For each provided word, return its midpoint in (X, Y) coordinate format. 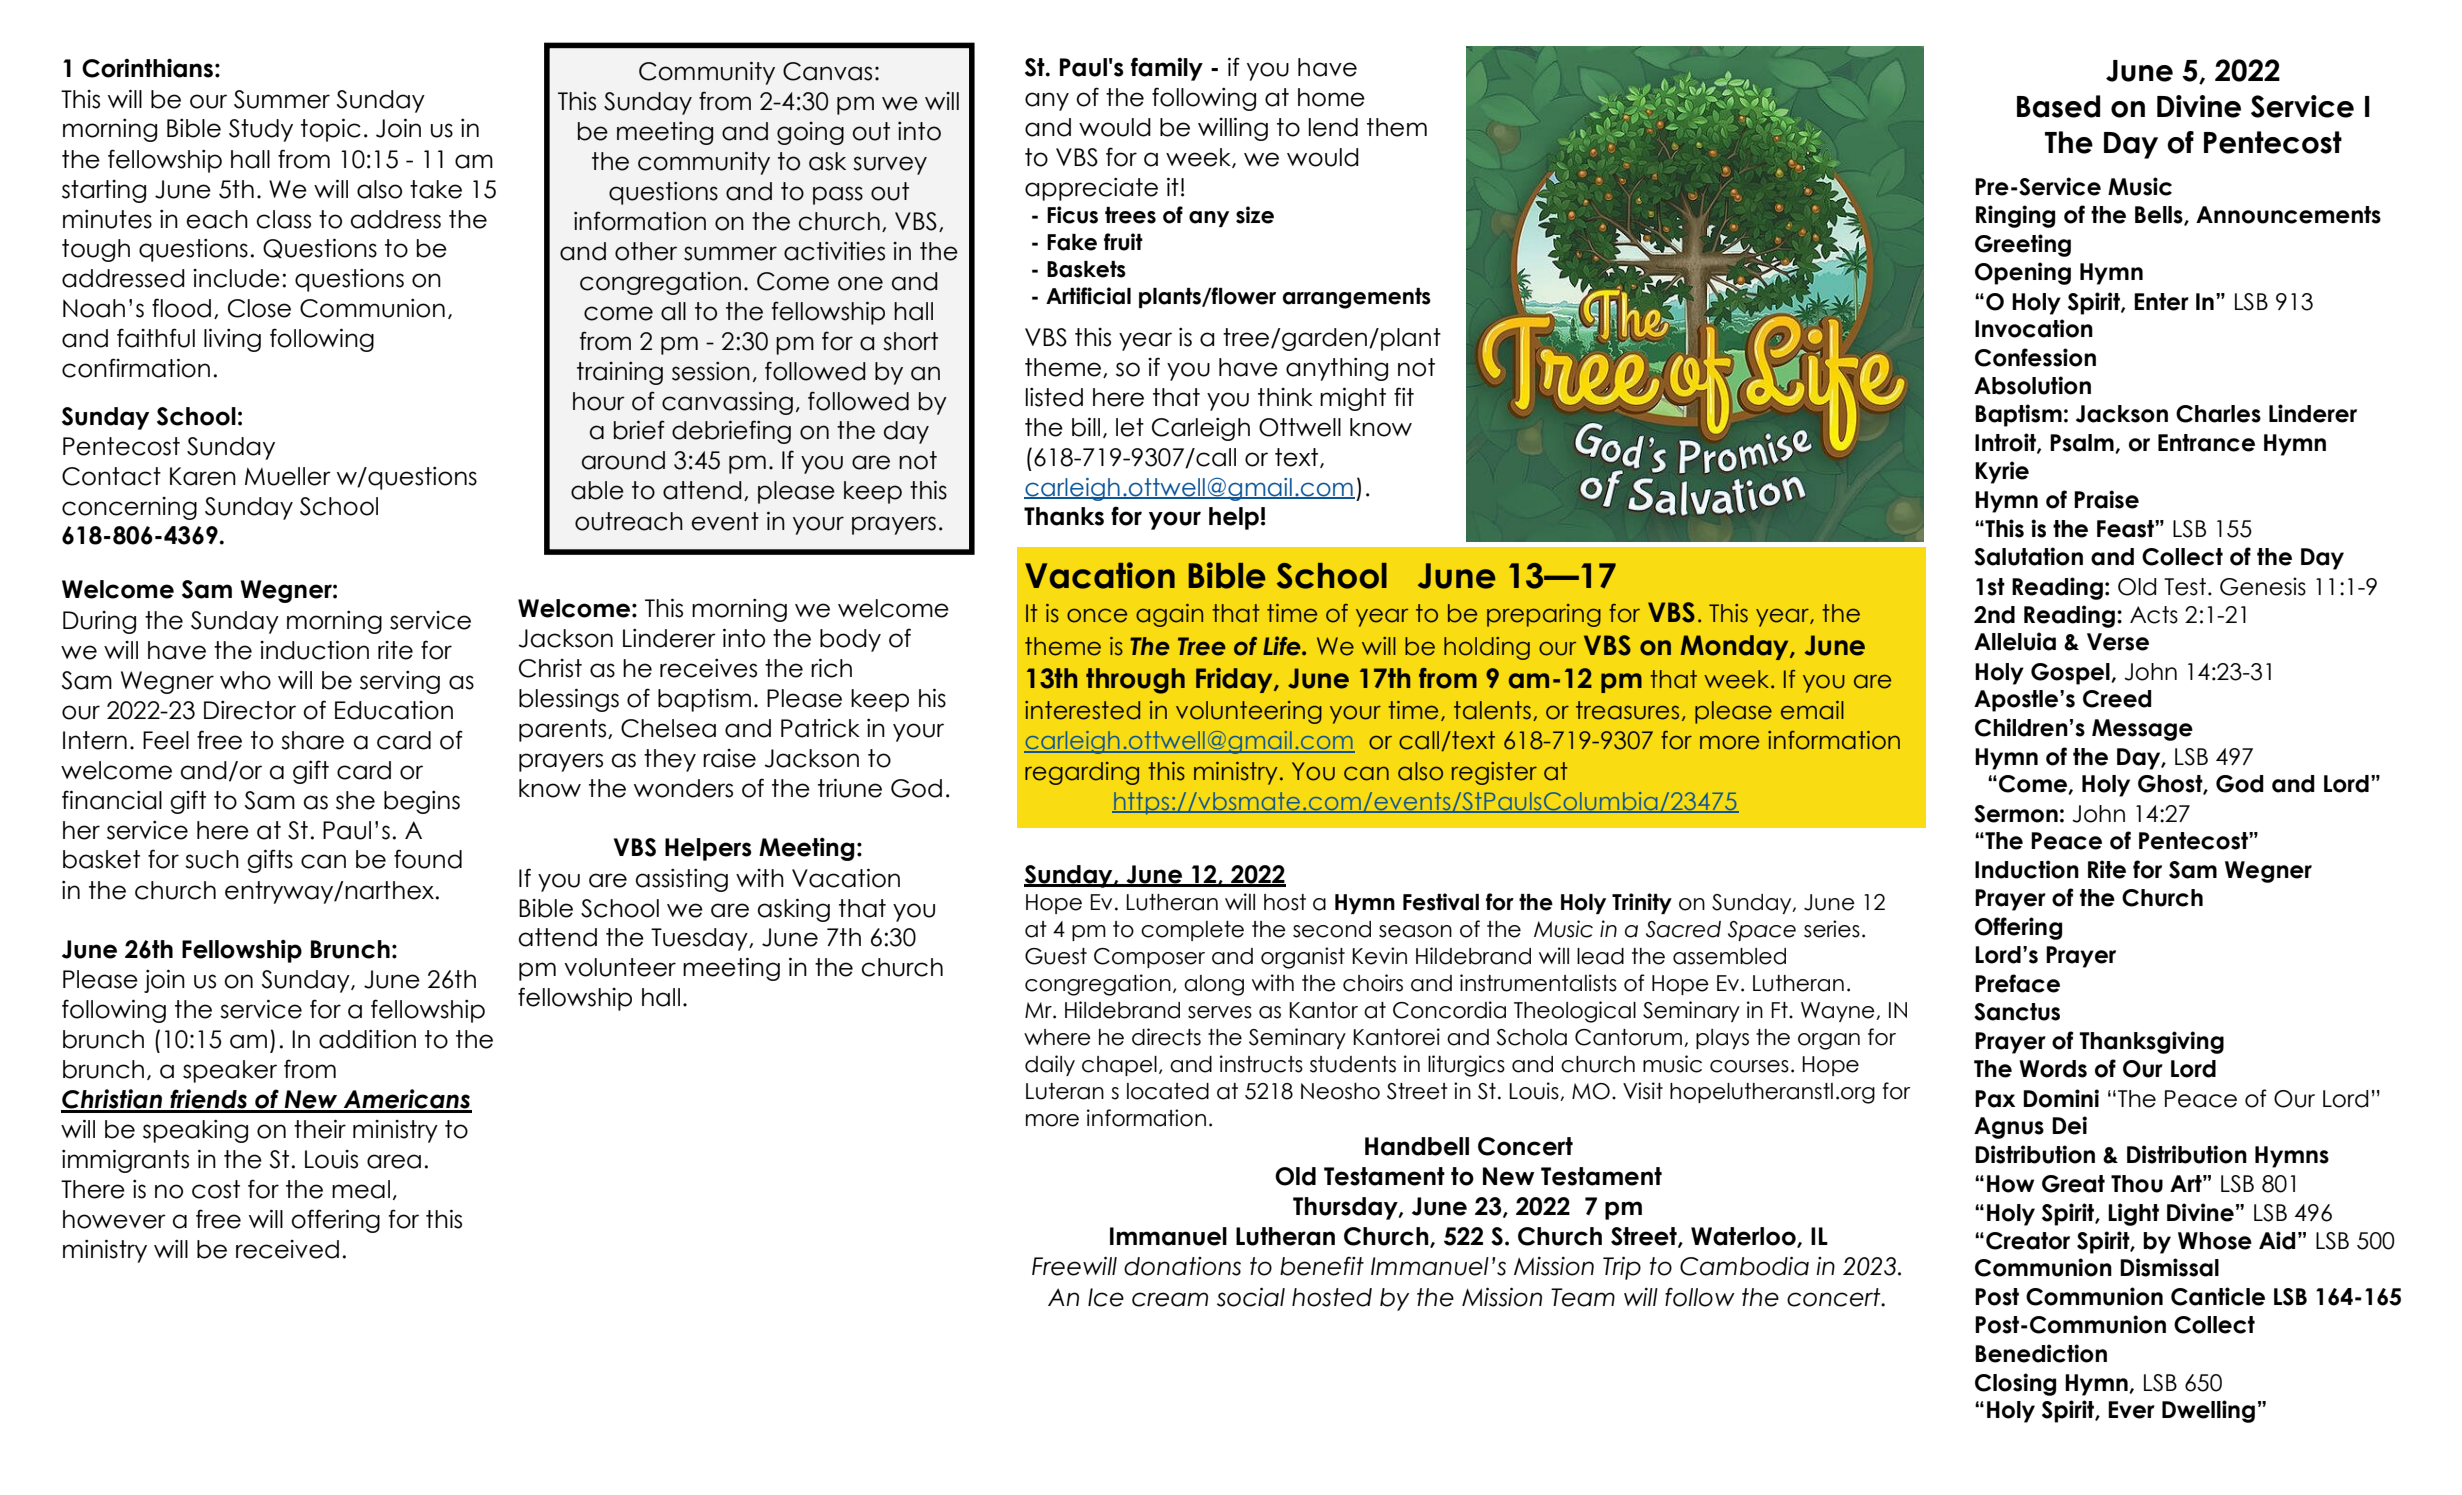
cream (1170, 1299)
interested (1082, 710)
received (287, 1249)
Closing (2015, 1384)
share (312, 740)
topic (331, 130)
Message (2142, 730)
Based (2058, 106)
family (1167, 69)
